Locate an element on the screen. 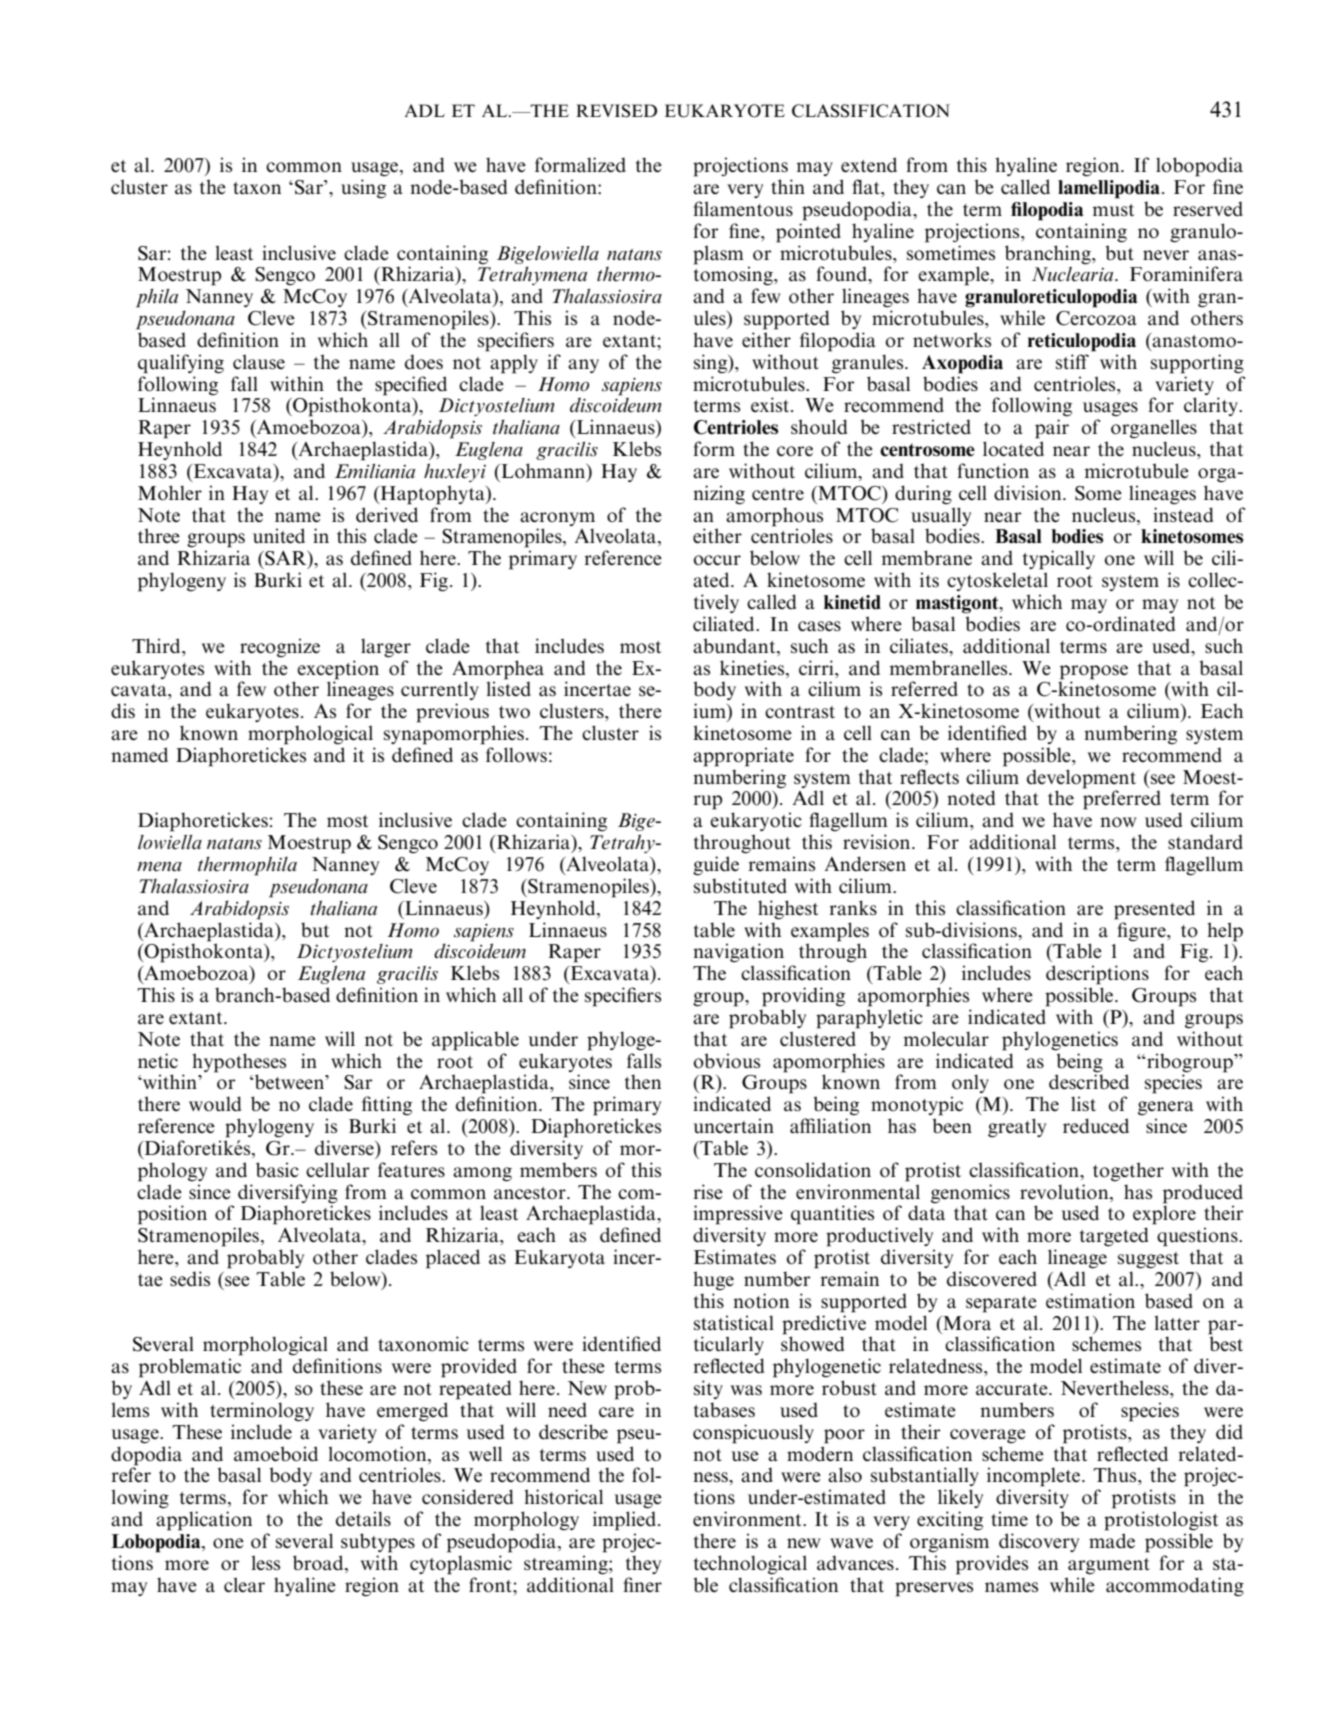 The width and height of the screenshot is (1342, 1736). would is located at coordinates (215, 1104).
